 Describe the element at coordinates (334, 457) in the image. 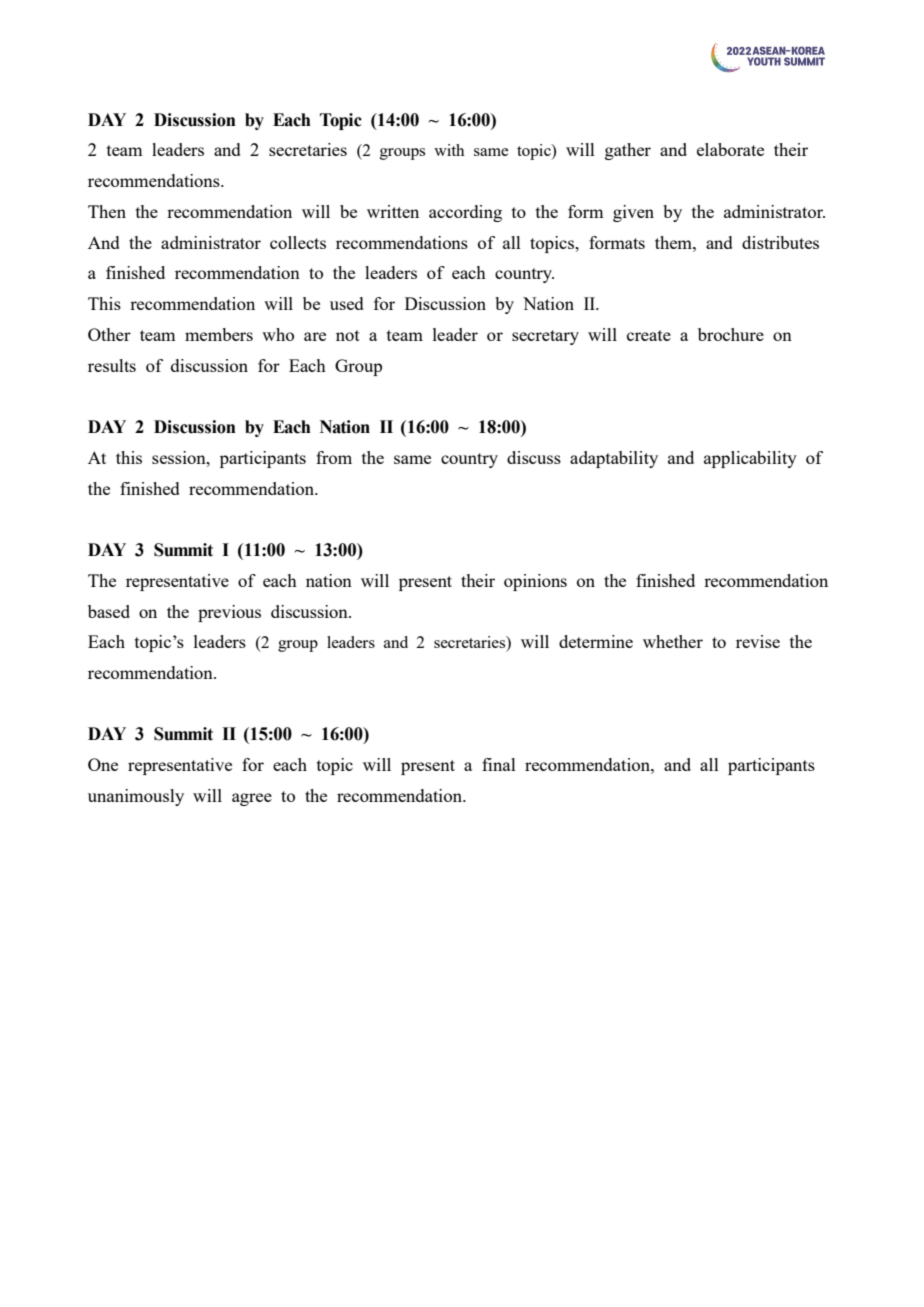

I see `from` at that location.
